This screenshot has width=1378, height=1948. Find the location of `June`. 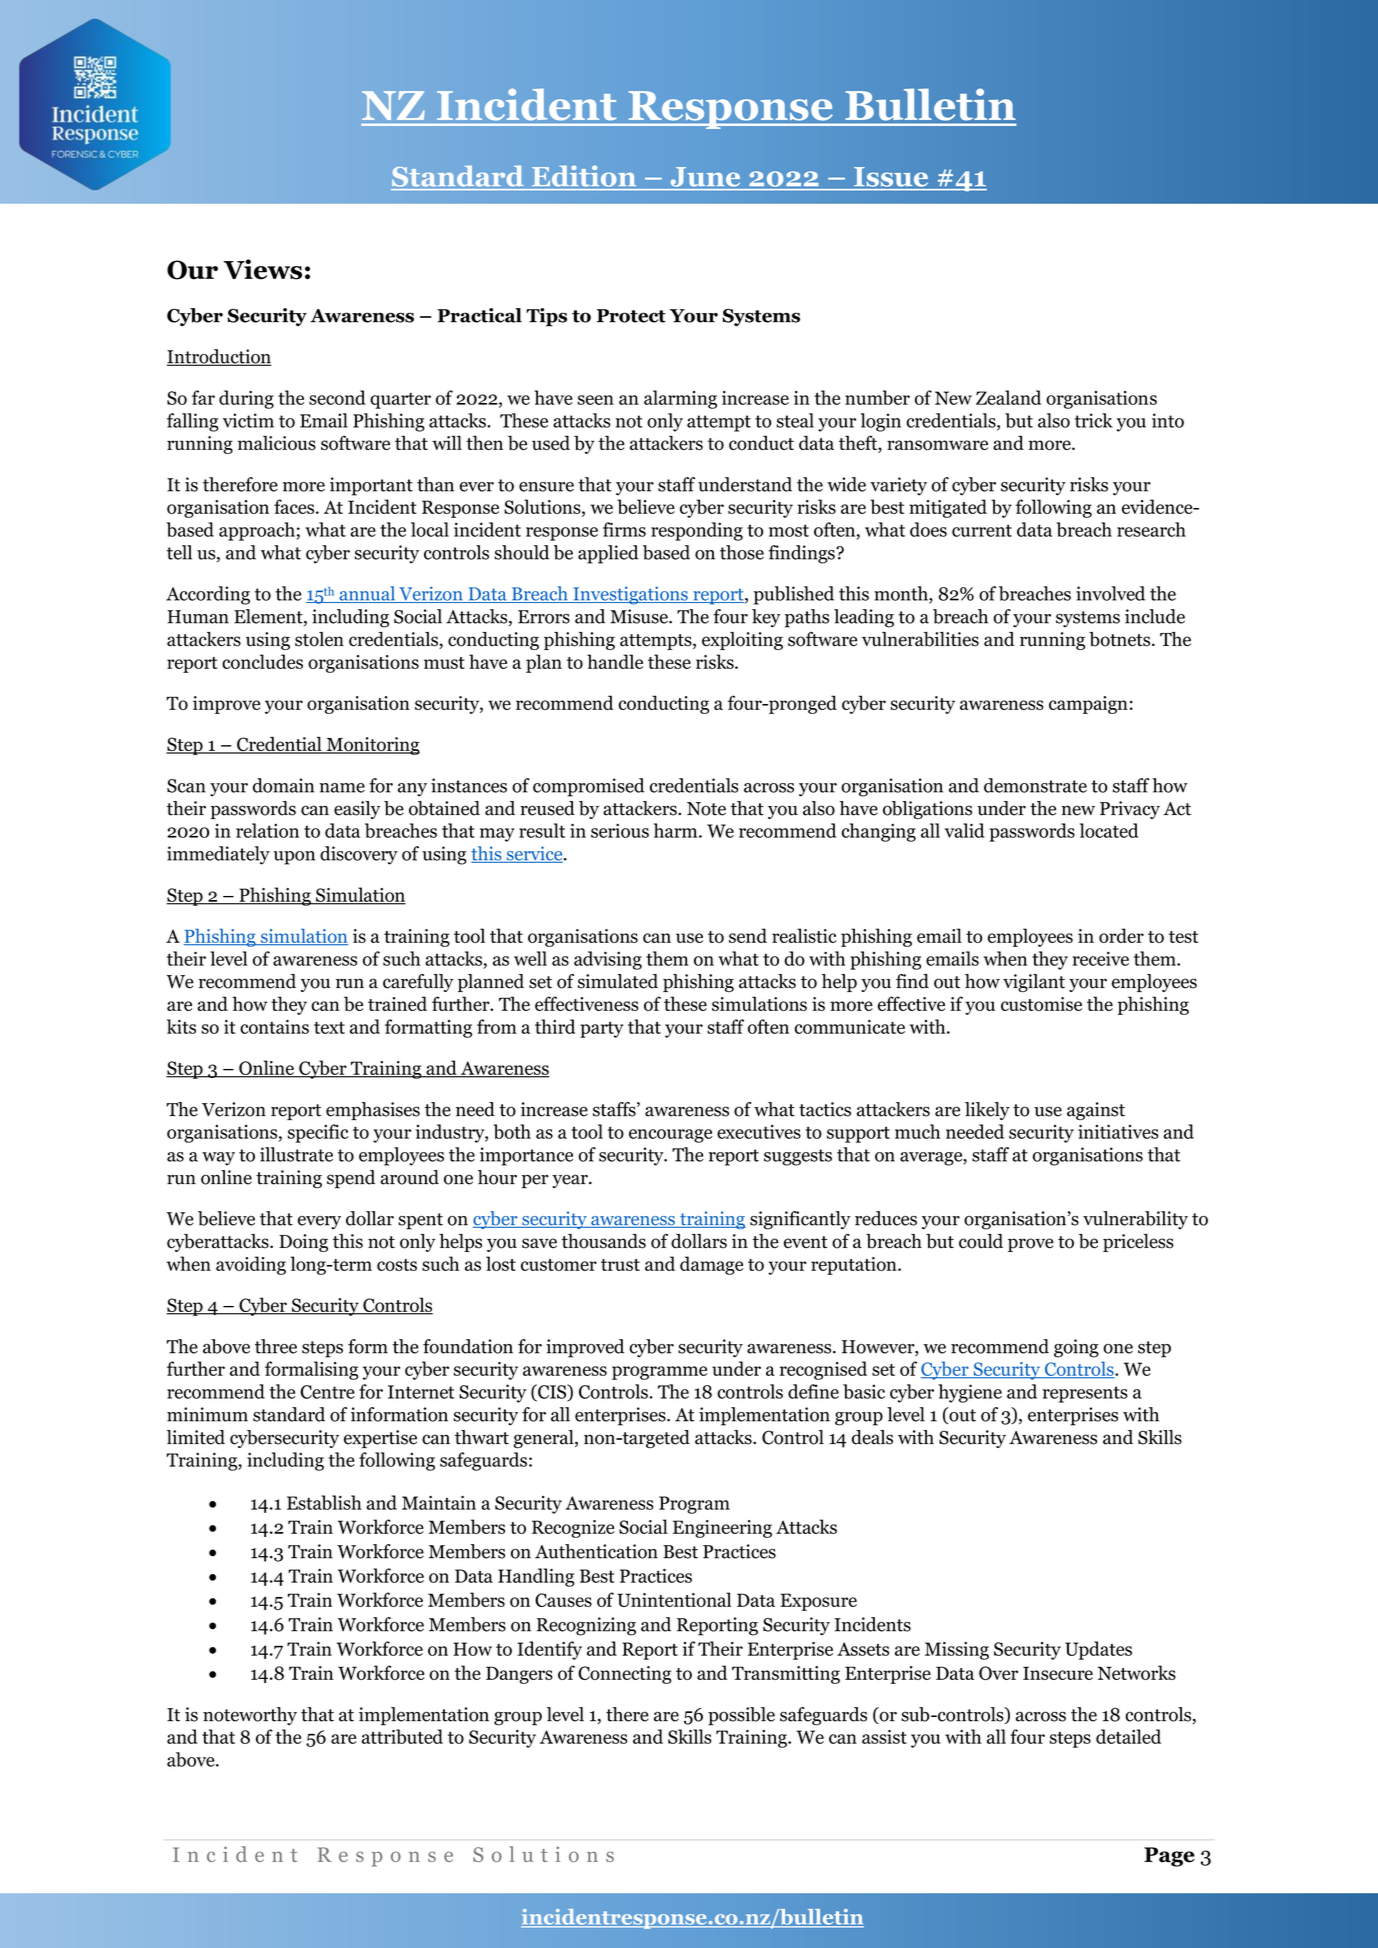

June is located at coordinates (705, 177).
